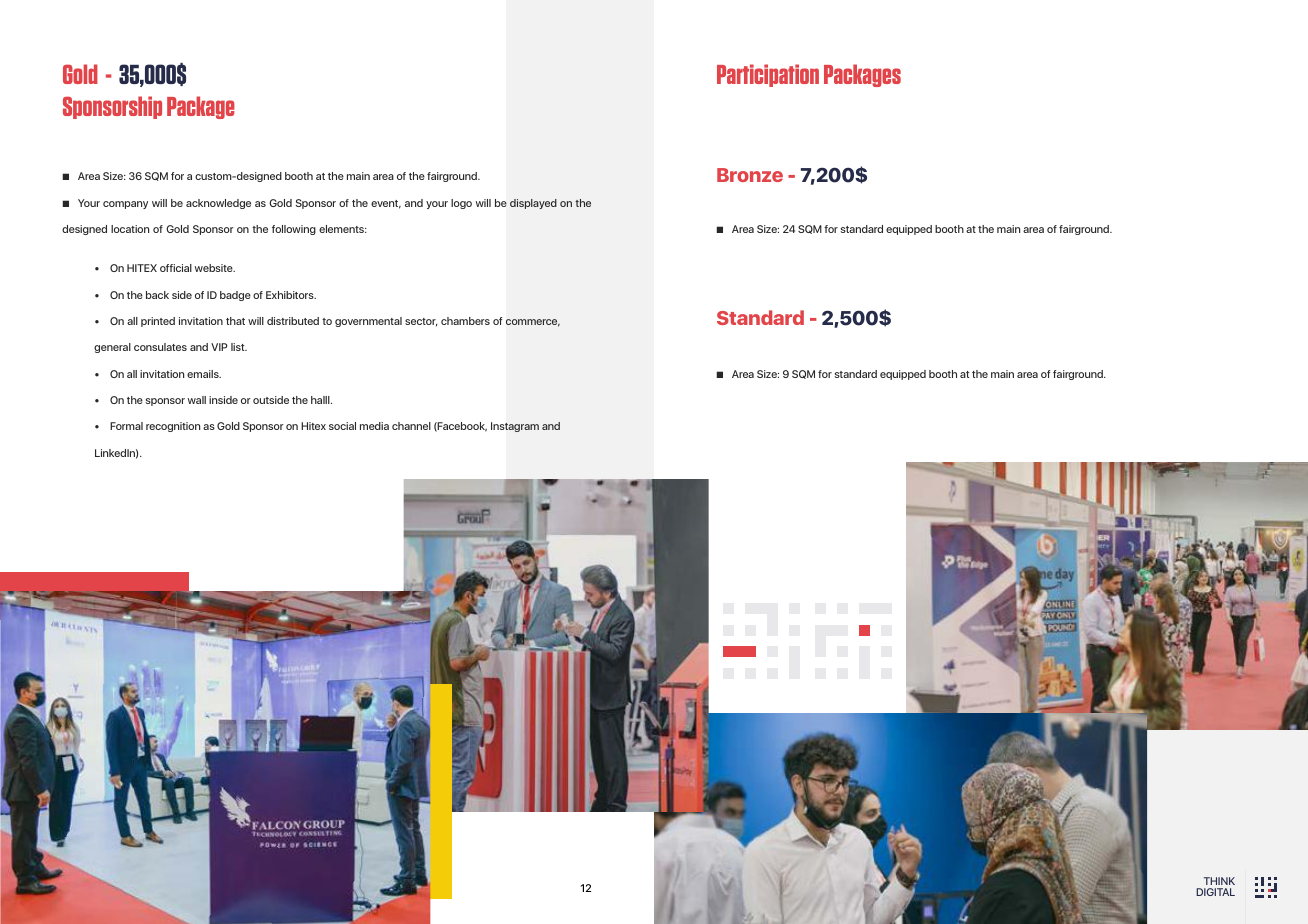 The width and height of the screenshot is (1308, 924). What do you see at coordinates (411, 426) in the screenshot?
I see `channel` at bounding box center [411, 426].
